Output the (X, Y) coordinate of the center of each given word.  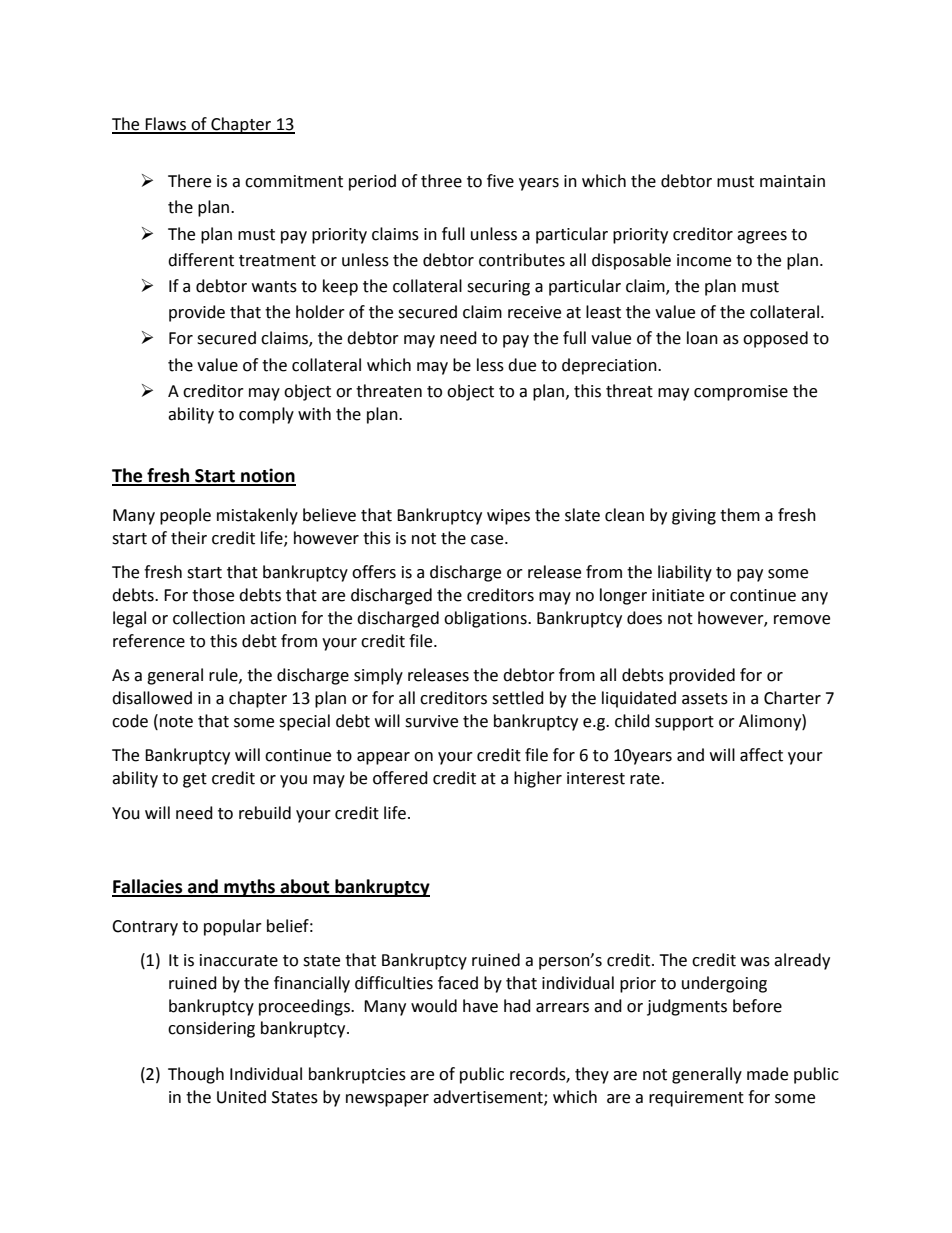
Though (196, 1075)
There (189, 181)
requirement (696, 1099)
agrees (762, 237)
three (441, 181)
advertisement (489, 1097)
